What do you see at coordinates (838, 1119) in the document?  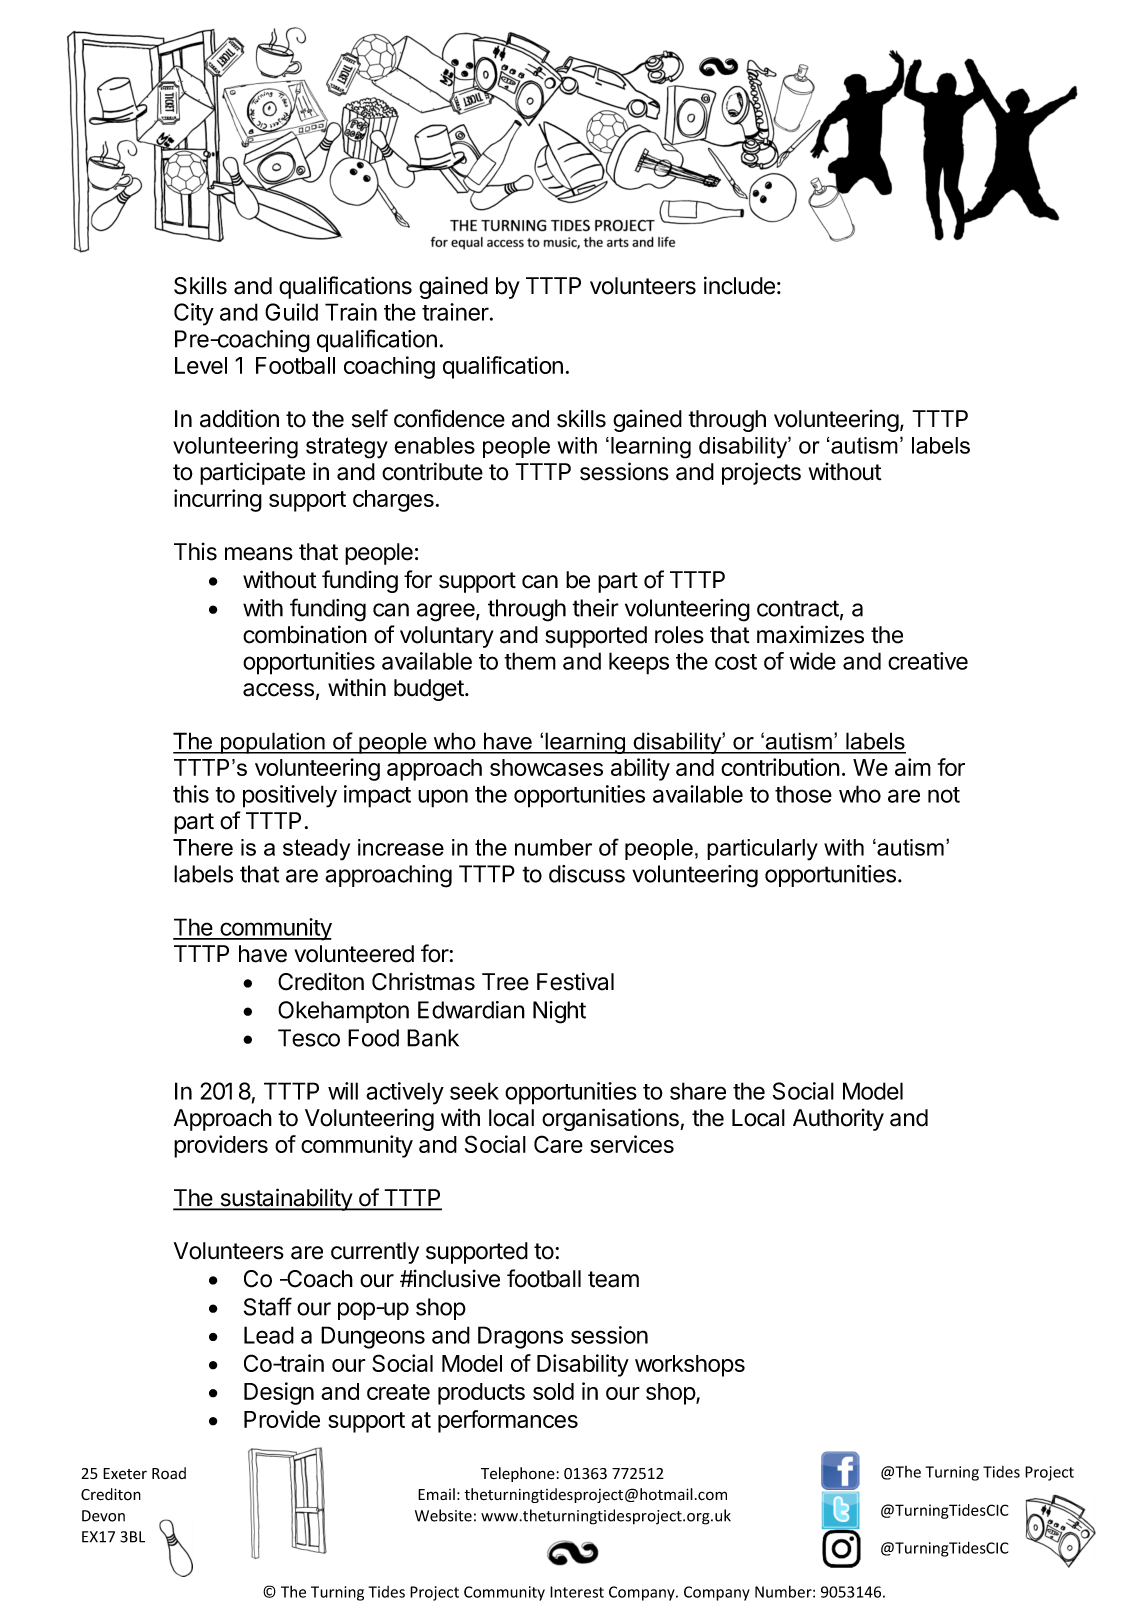 I see `Authority` at bounding box center [838, 1119].
